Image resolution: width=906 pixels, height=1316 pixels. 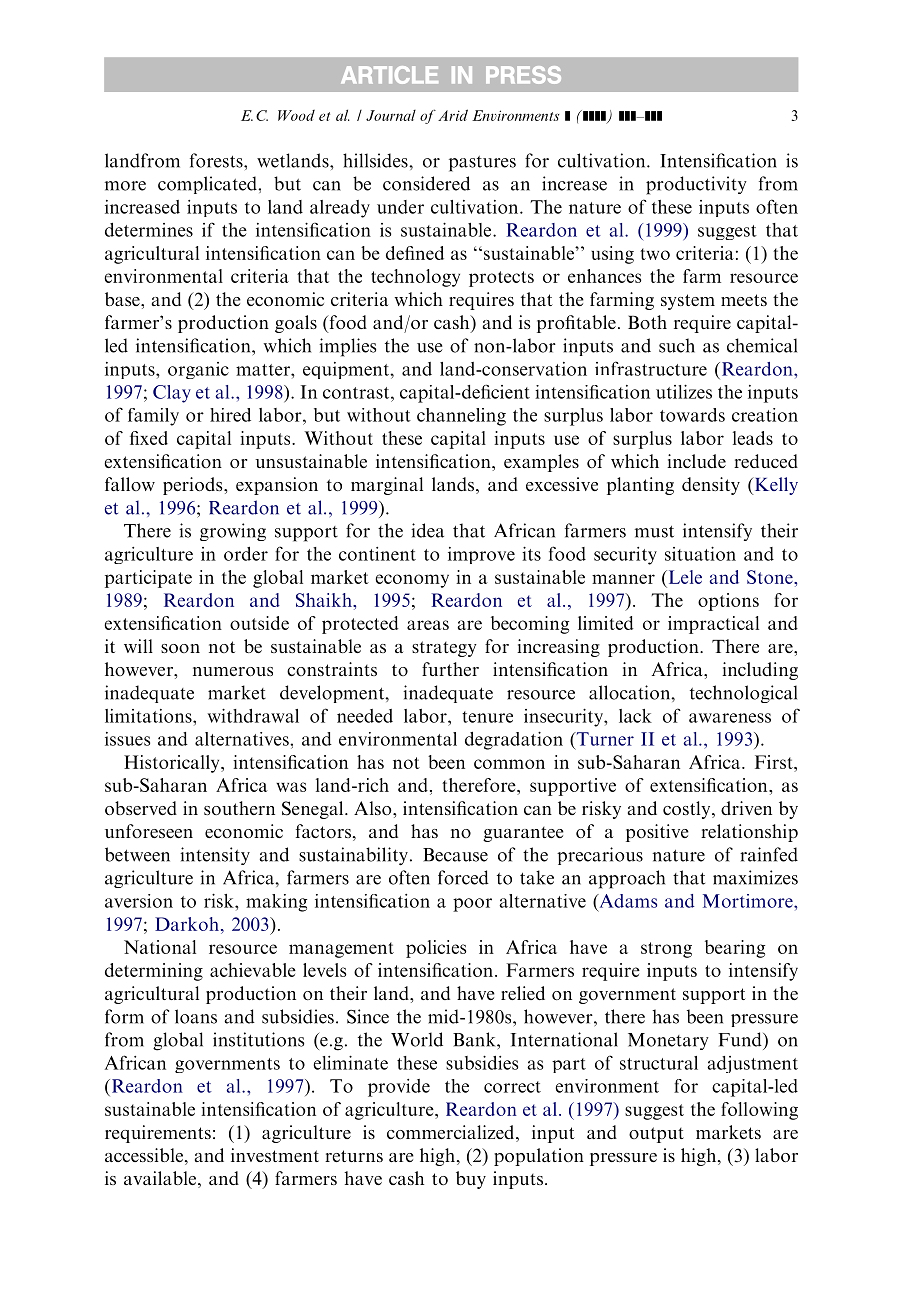 What do you see at coordinates (453, 115) in the image?
I see `Arid` at bounding box center [453, 115].
